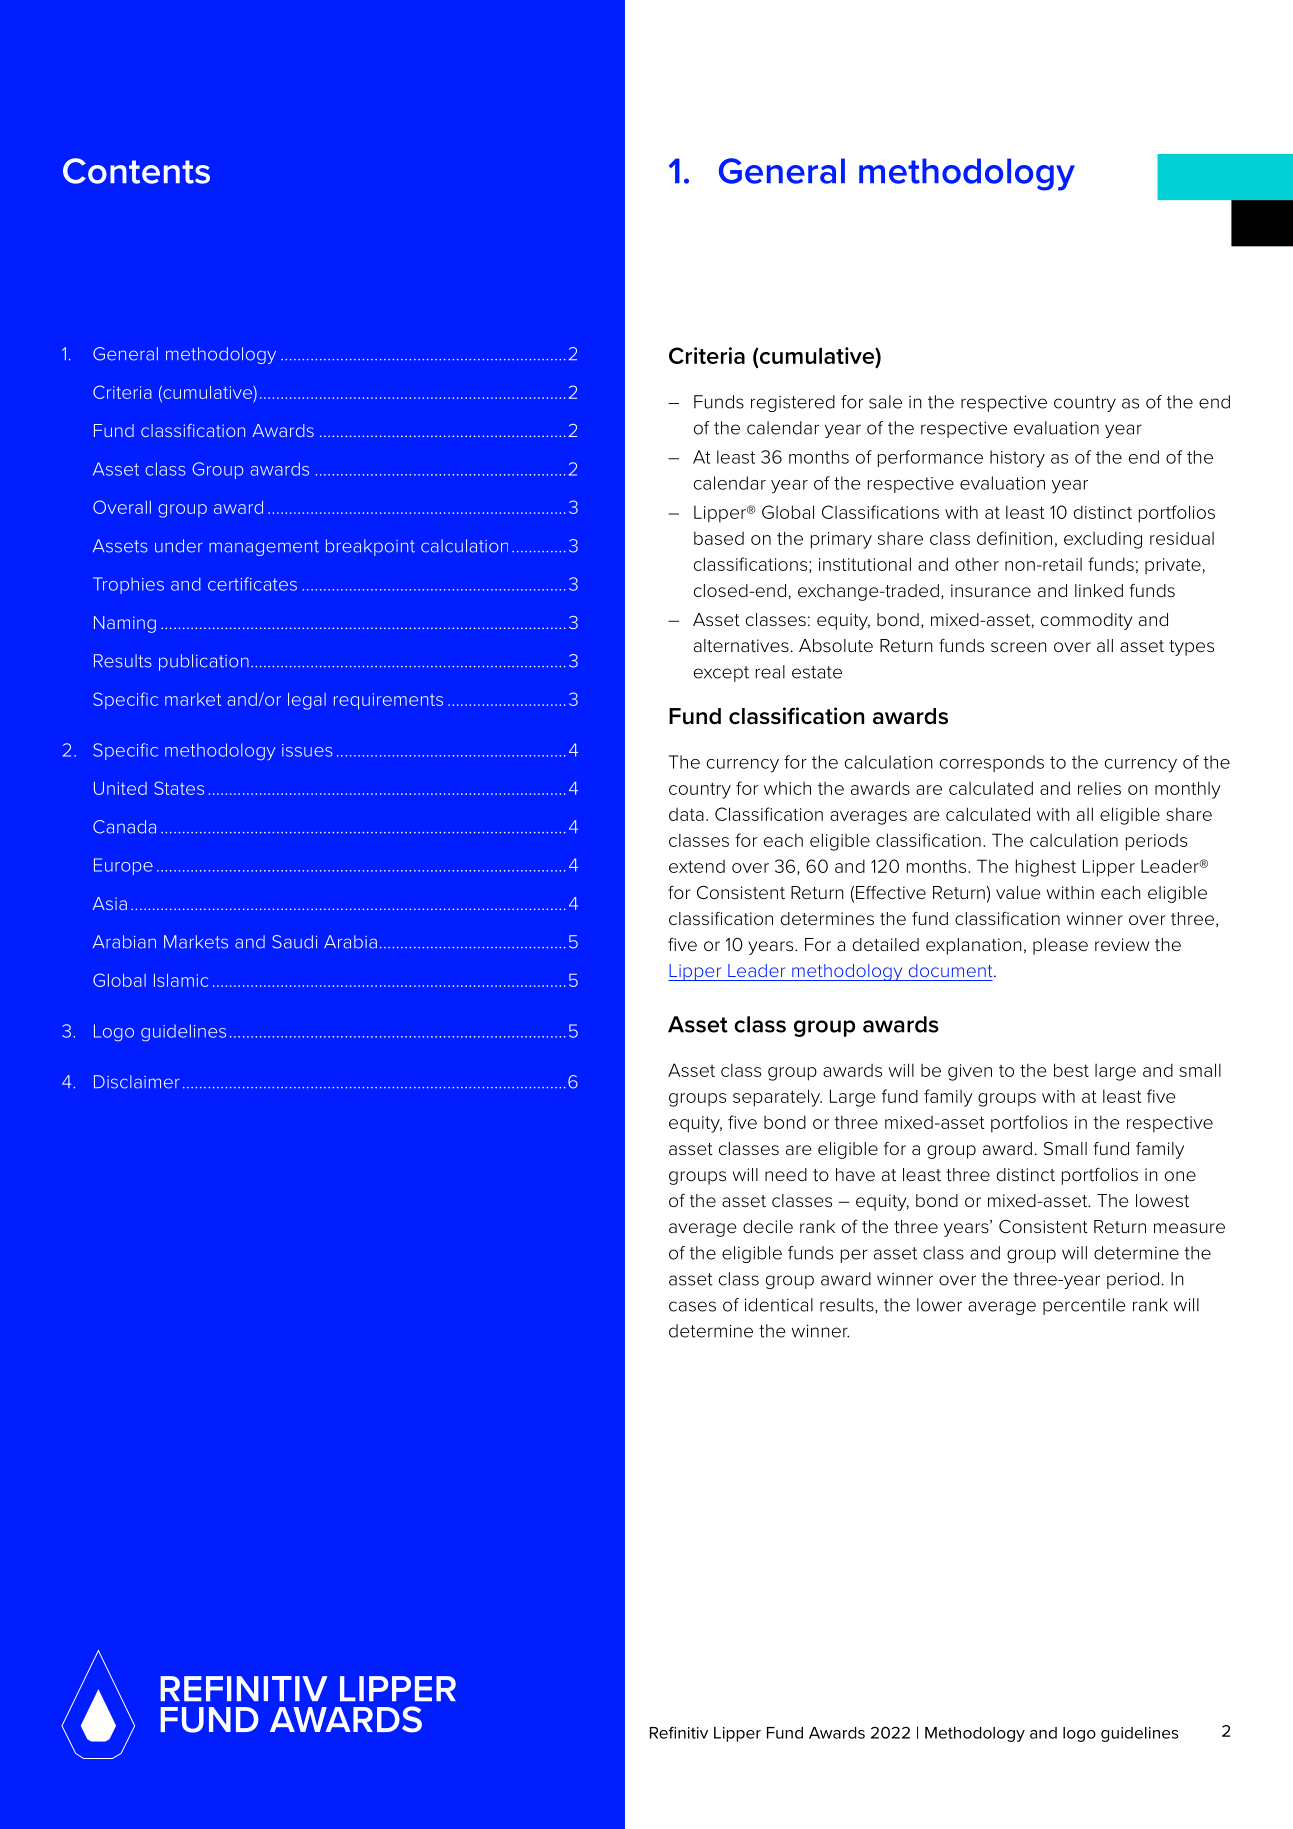 This image has height=1829, width=1293. What do you see at coordinates (779, 1305) in the image?
I see `identical` at bounding box center [779, 1305].
